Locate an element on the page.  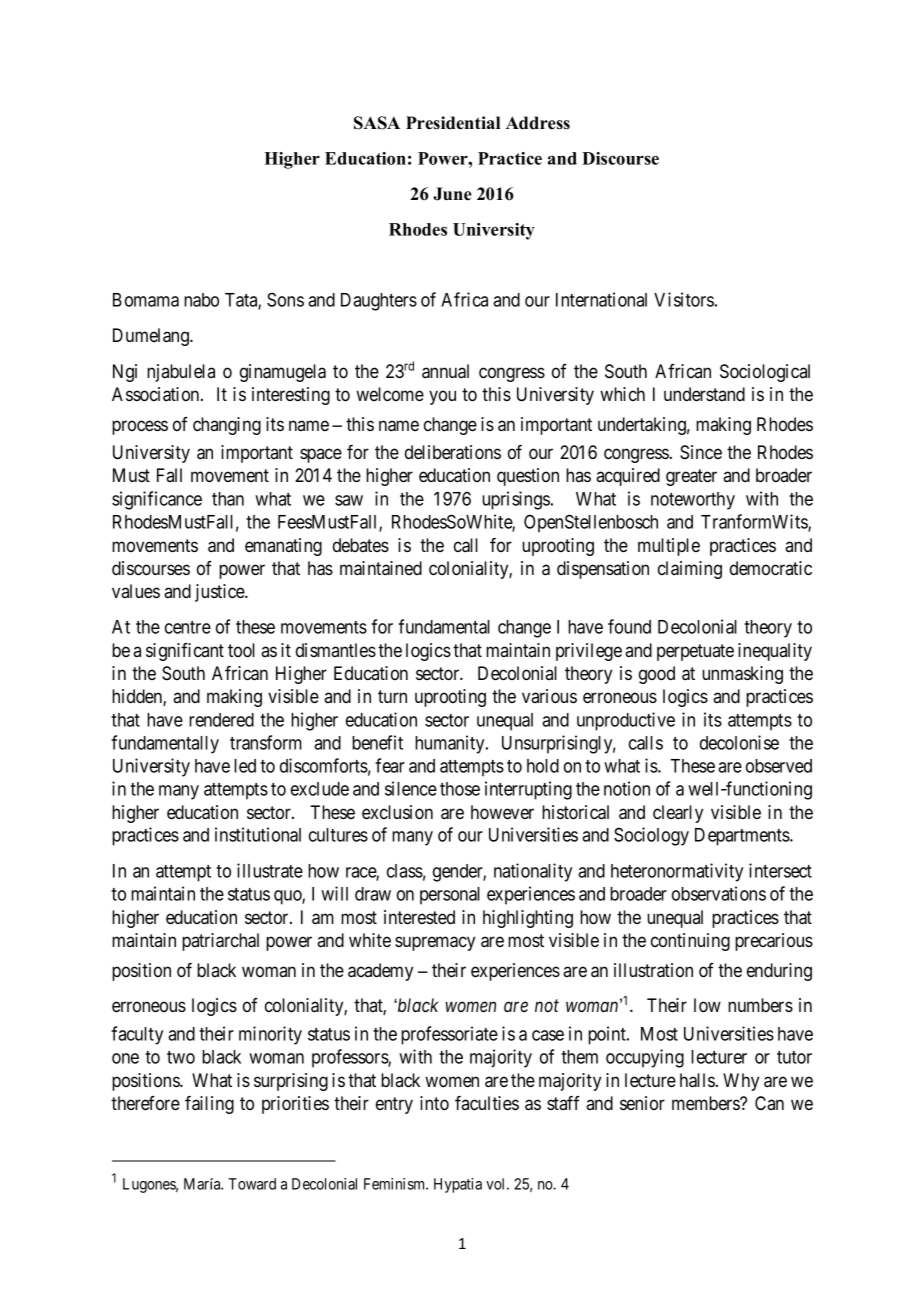
perpetuate is located at coordinates (695, 652).
